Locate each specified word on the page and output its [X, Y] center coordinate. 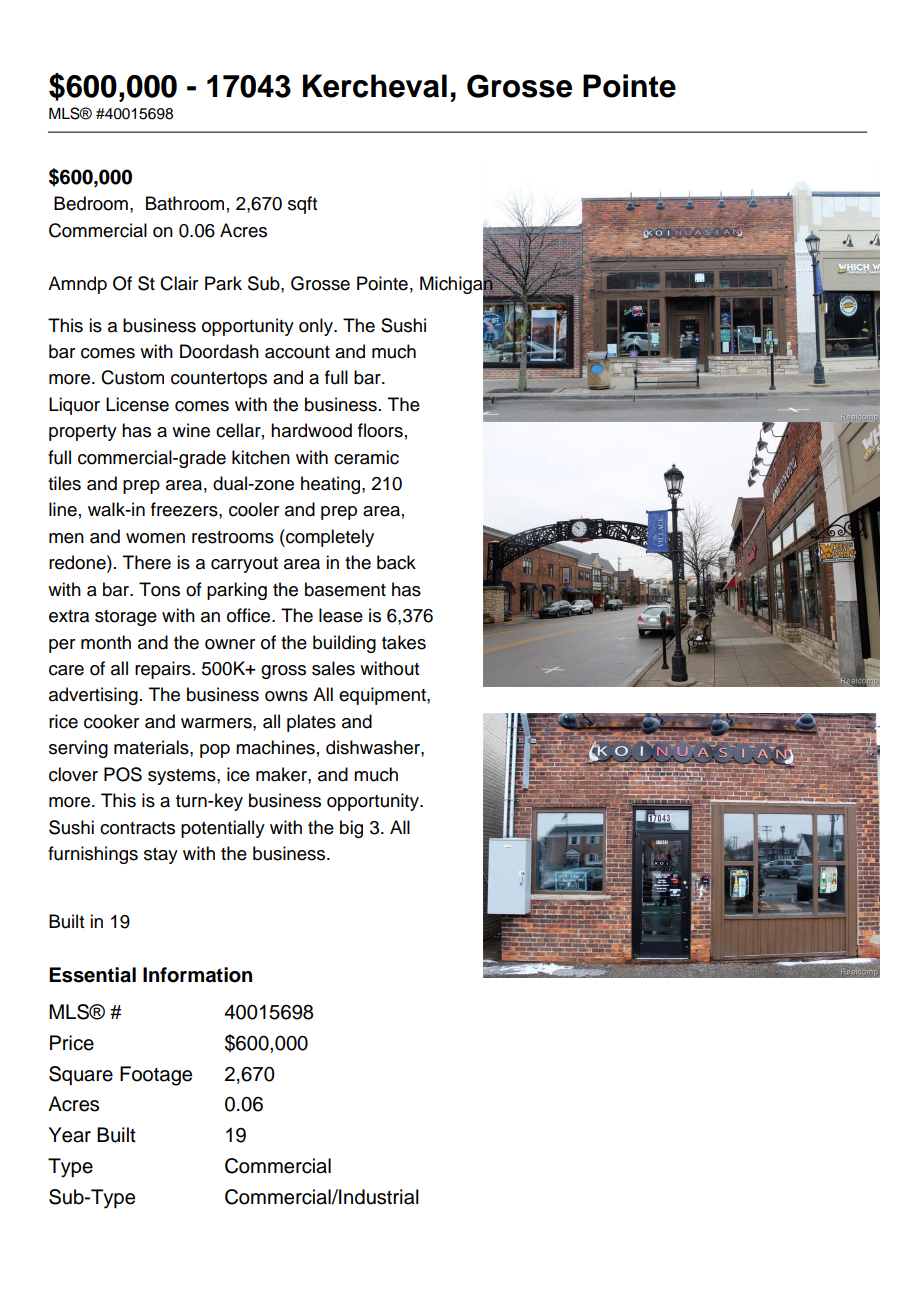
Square [81, 1076]
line [63, 509]
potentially [223, 829]
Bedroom [91, 203]
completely [329, 538]
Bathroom [185, 203]
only [317, 327]
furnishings [93, 855]
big [351, 829]
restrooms [233, 537]
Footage [156, 1076]
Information [197, 975]
